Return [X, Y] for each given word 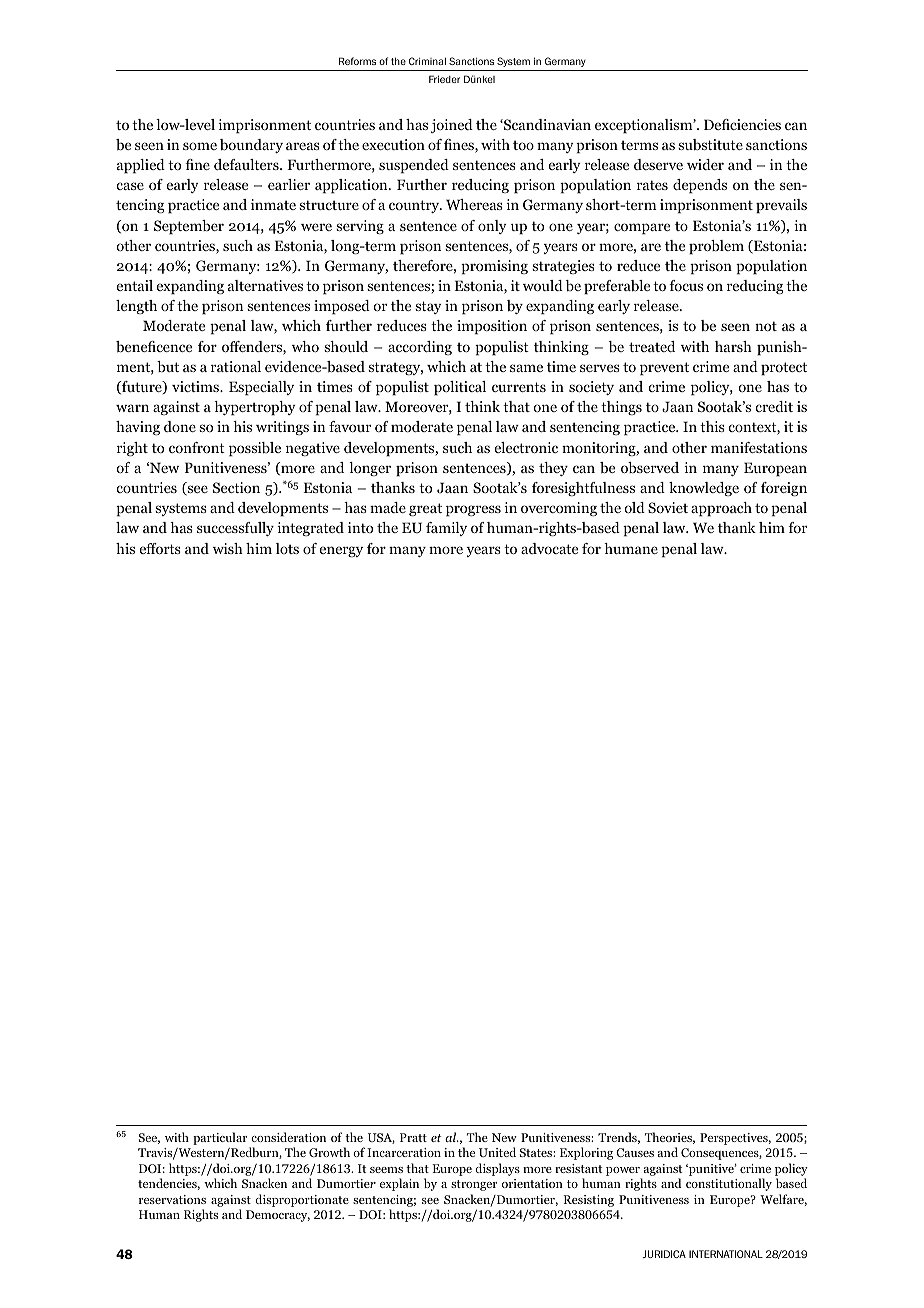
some [200, 146]
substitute [710, 145]
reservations [172, 1199]
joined [452, 126]
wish [228, 548]
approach [721, 509]
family [446, 529]
